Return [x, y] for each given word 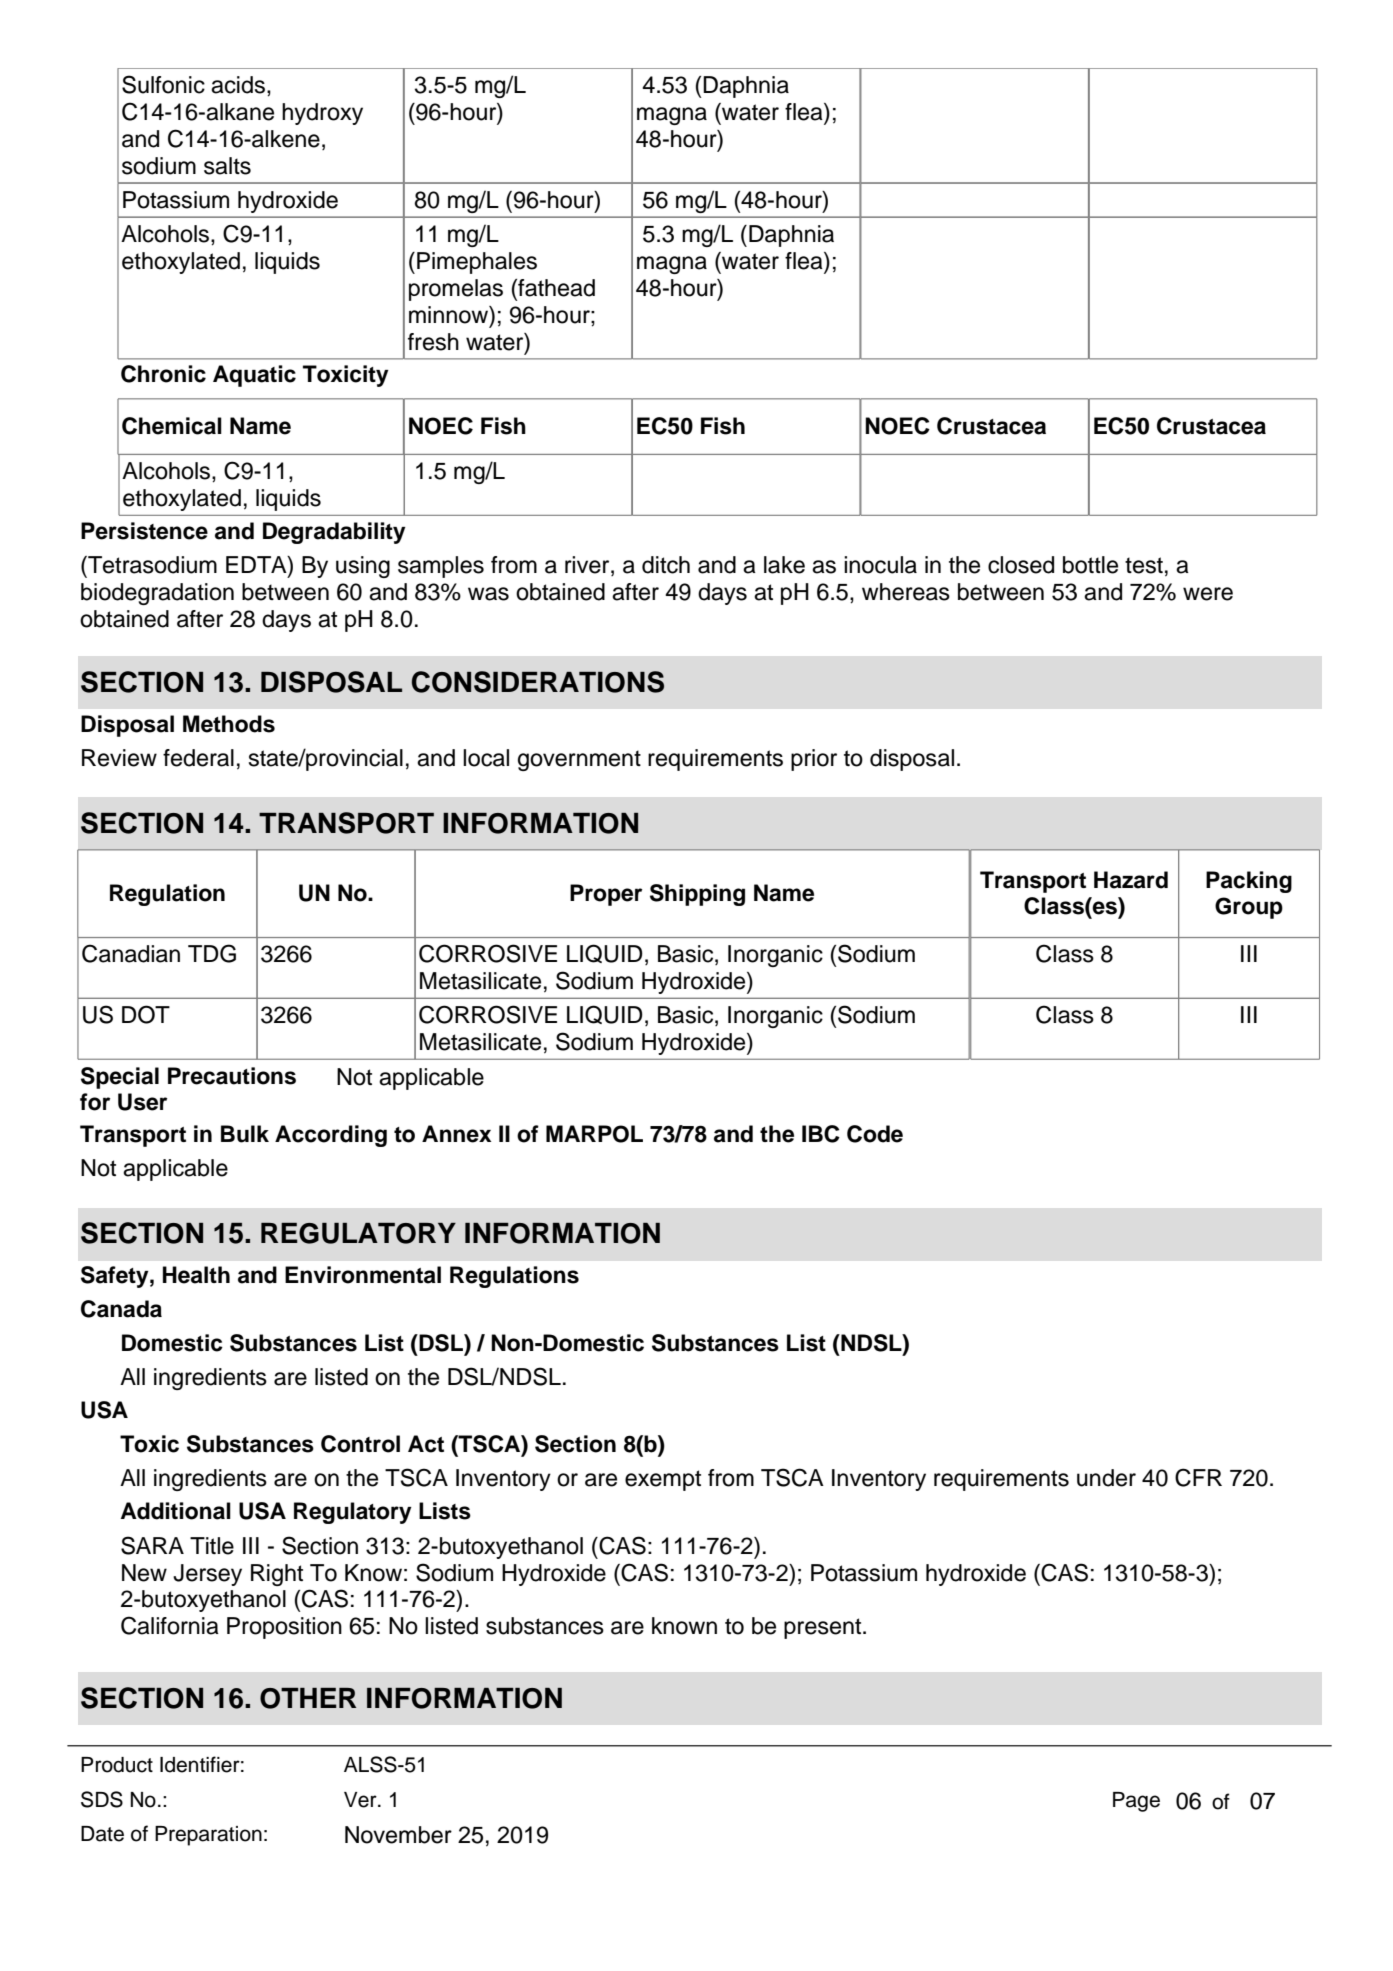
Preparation [208, 1836]
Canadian [131, 953]
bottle [1090, 565]
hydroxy [322, 114]
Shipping [697, 895]
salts [227, 166]
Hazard [1131, 880]
